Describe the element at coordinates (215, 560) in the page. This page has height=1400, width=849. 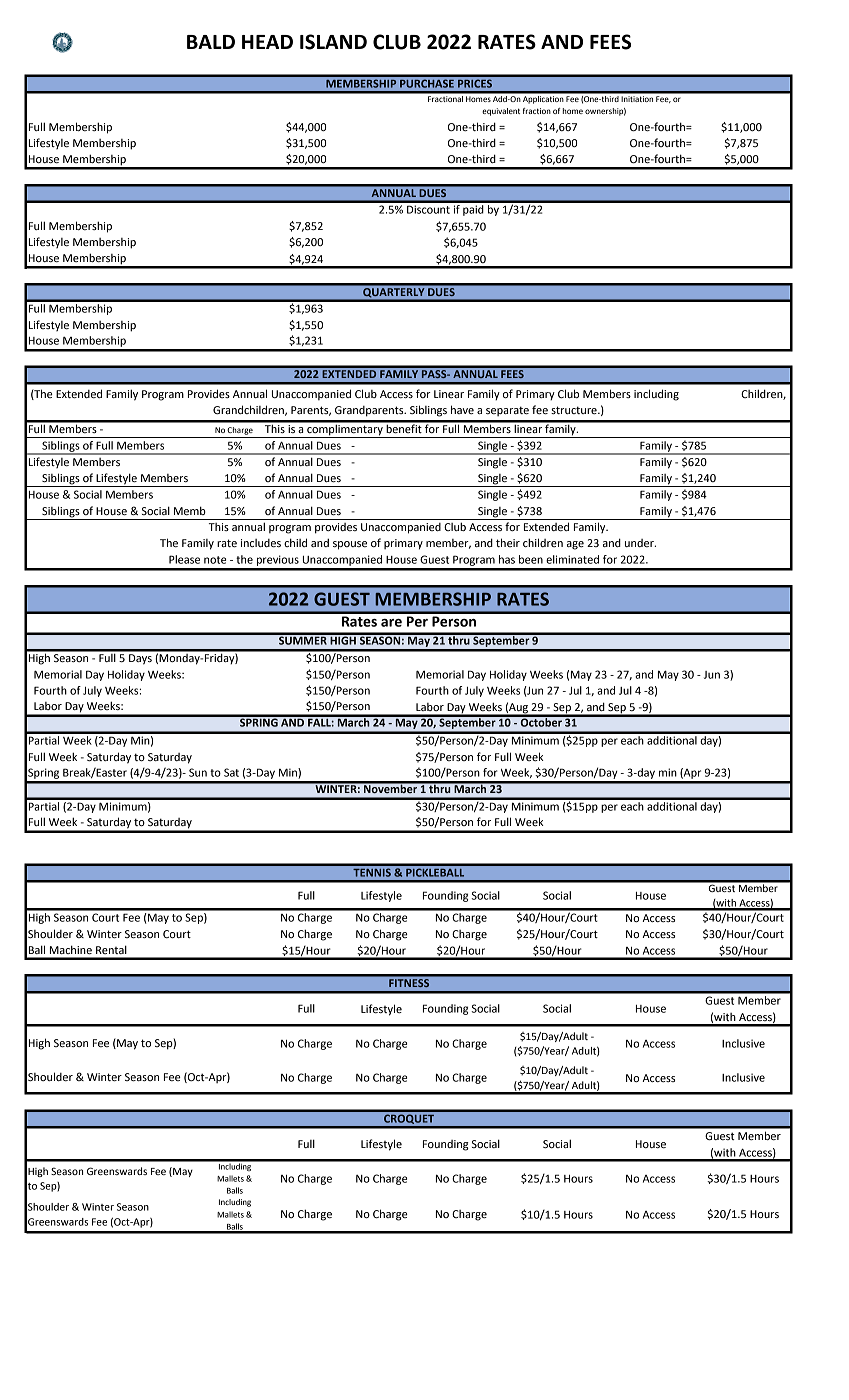
I see `note` at that location.
